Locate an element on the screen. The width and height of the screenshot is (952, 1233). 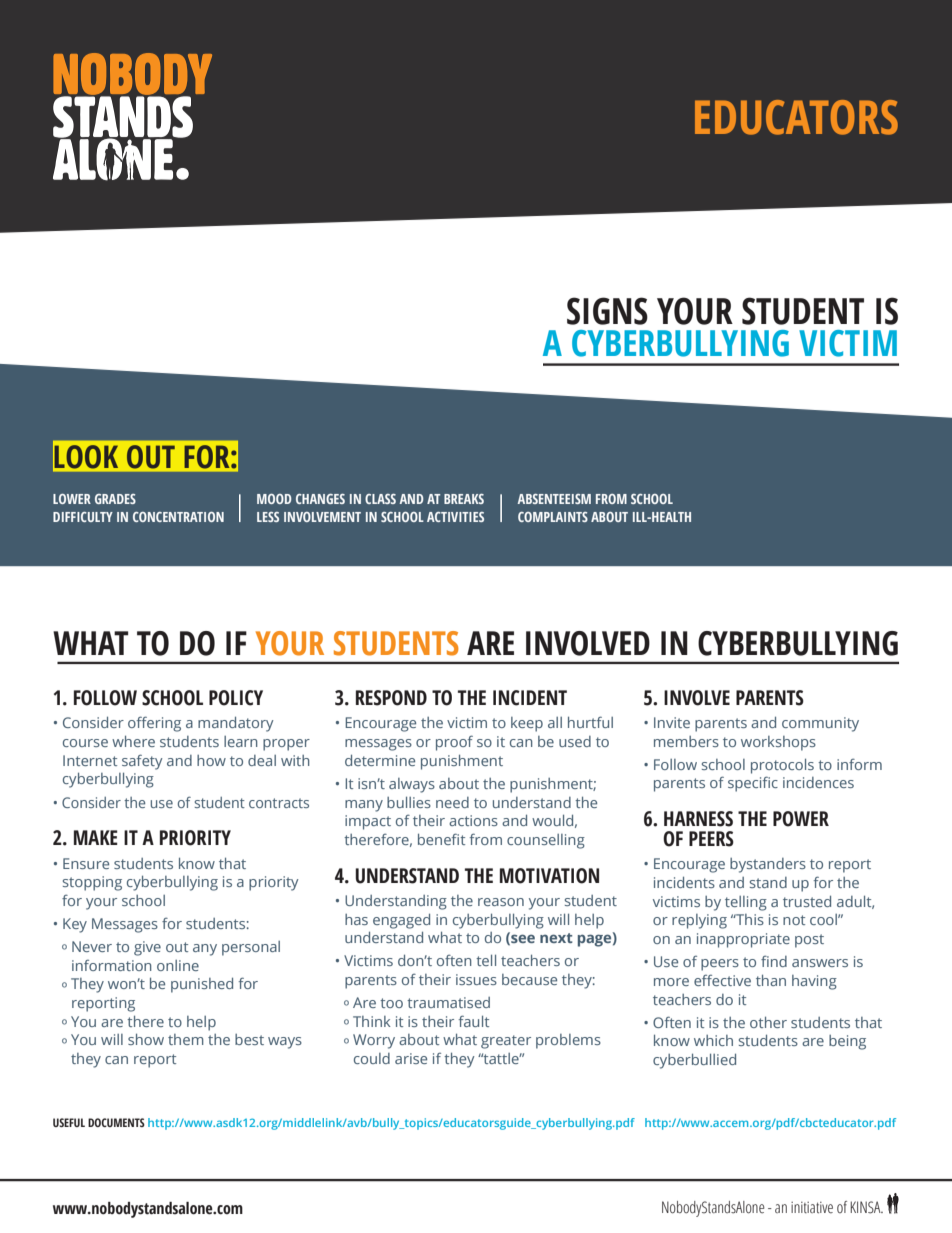
stopping is located at coordinates (92, 883).
